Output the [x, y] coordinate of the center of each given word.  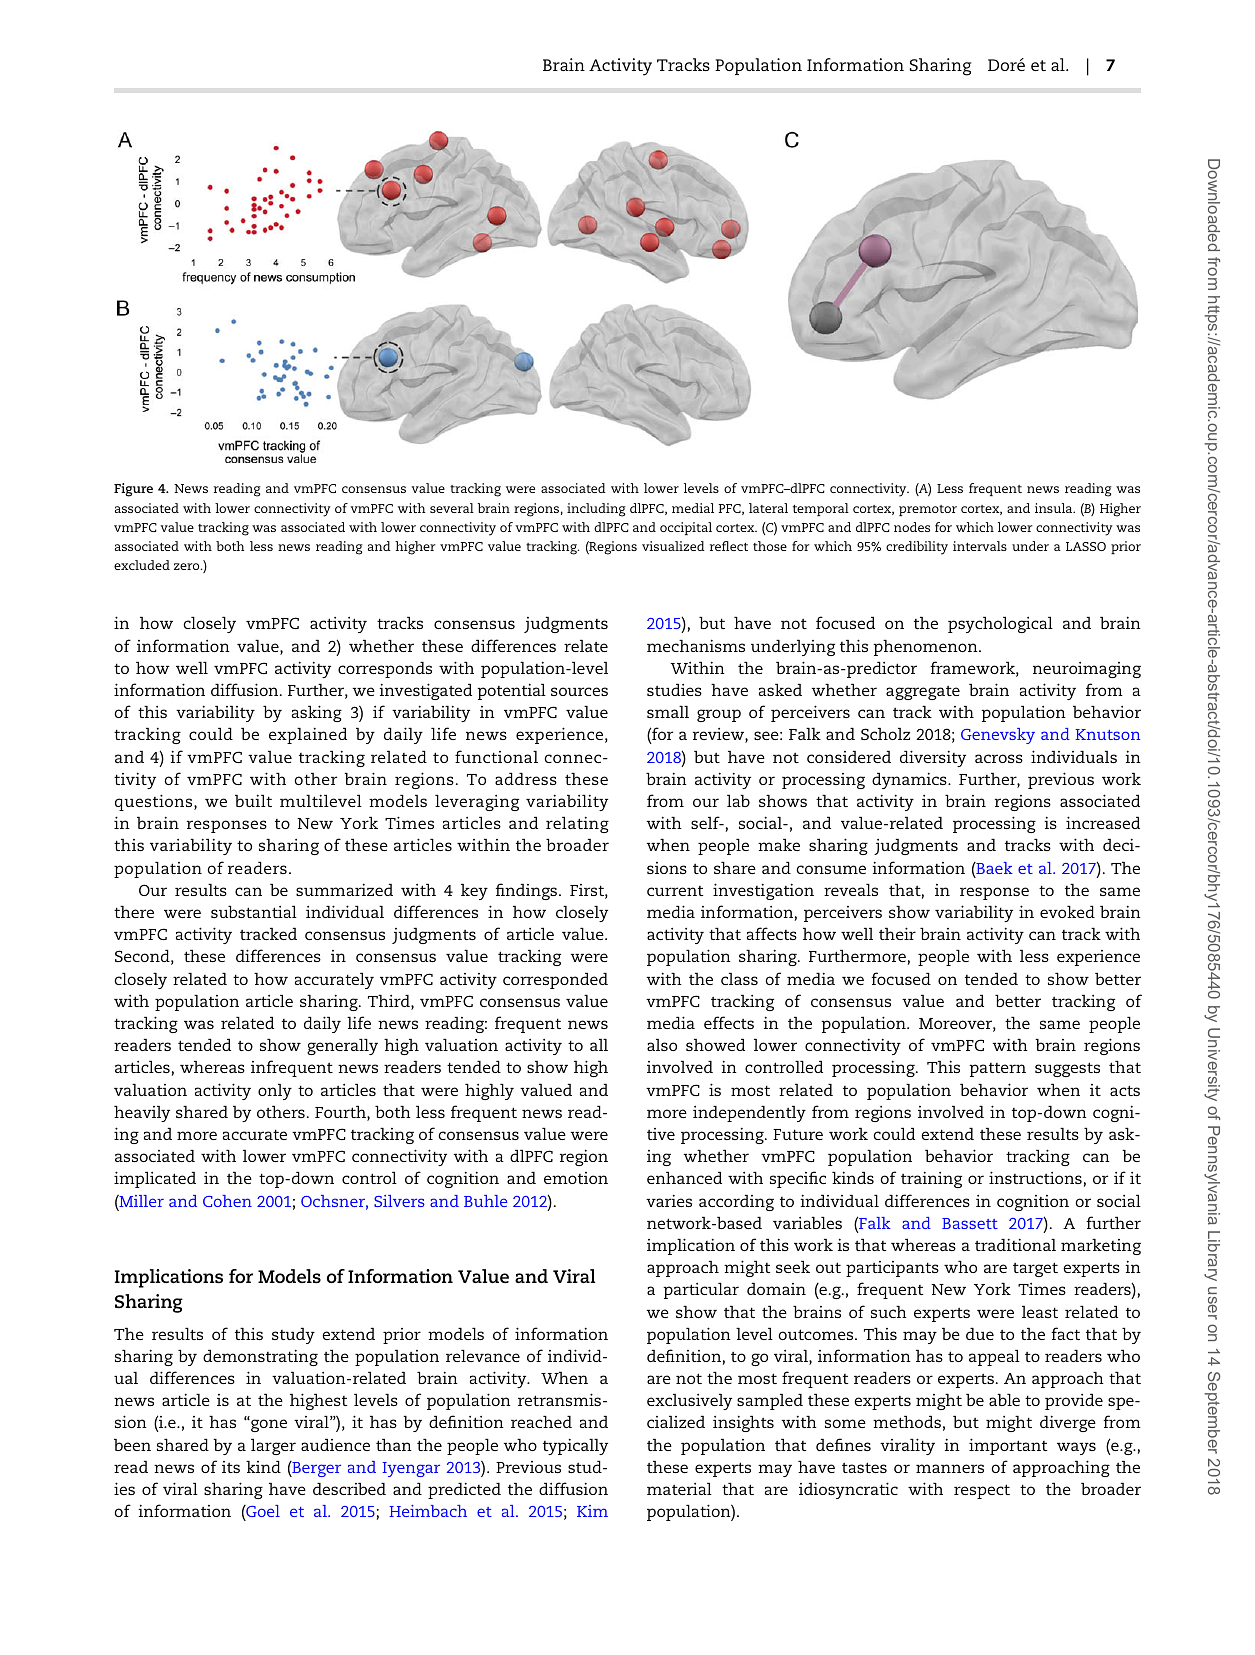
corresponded [555, 981]
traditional [1015, 1244]
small [668, 712]
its [231, 1467]
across [999, 758]
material [679, 1489]
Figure [133, 490]
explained [308, 735]
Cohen [227, 1201]
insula [1055, 508]
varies [669, 1200]
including [596, 510]
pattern [997, 1070]
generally [342, 1047]
